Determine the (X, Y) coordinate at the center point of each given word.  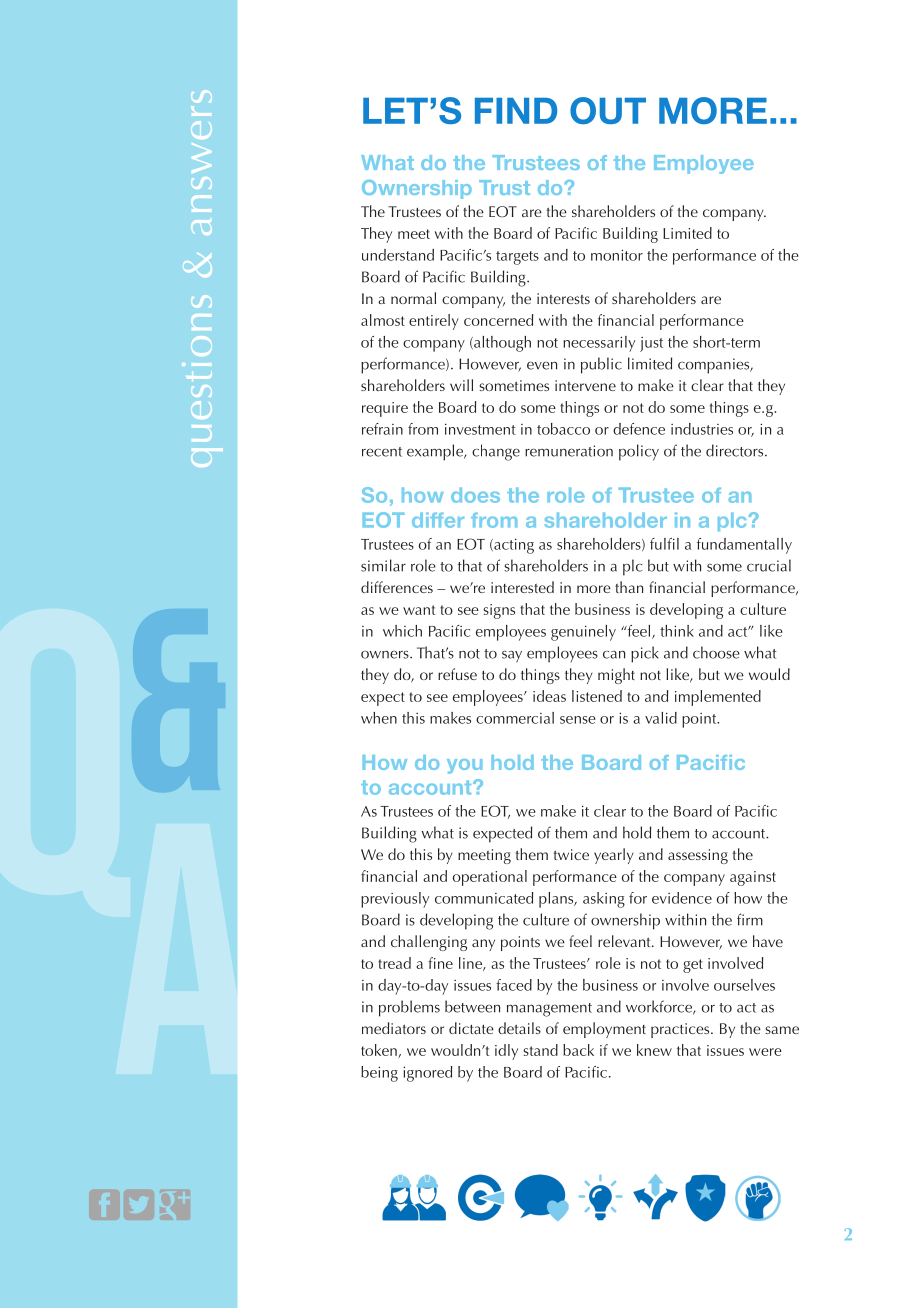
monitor (617, 255)
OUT (608, 110)
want (419, 610)
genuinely (583, 633)
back (578, 1050)
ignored (427, 1074)
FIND (516, 111)
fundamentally (744, 546)
